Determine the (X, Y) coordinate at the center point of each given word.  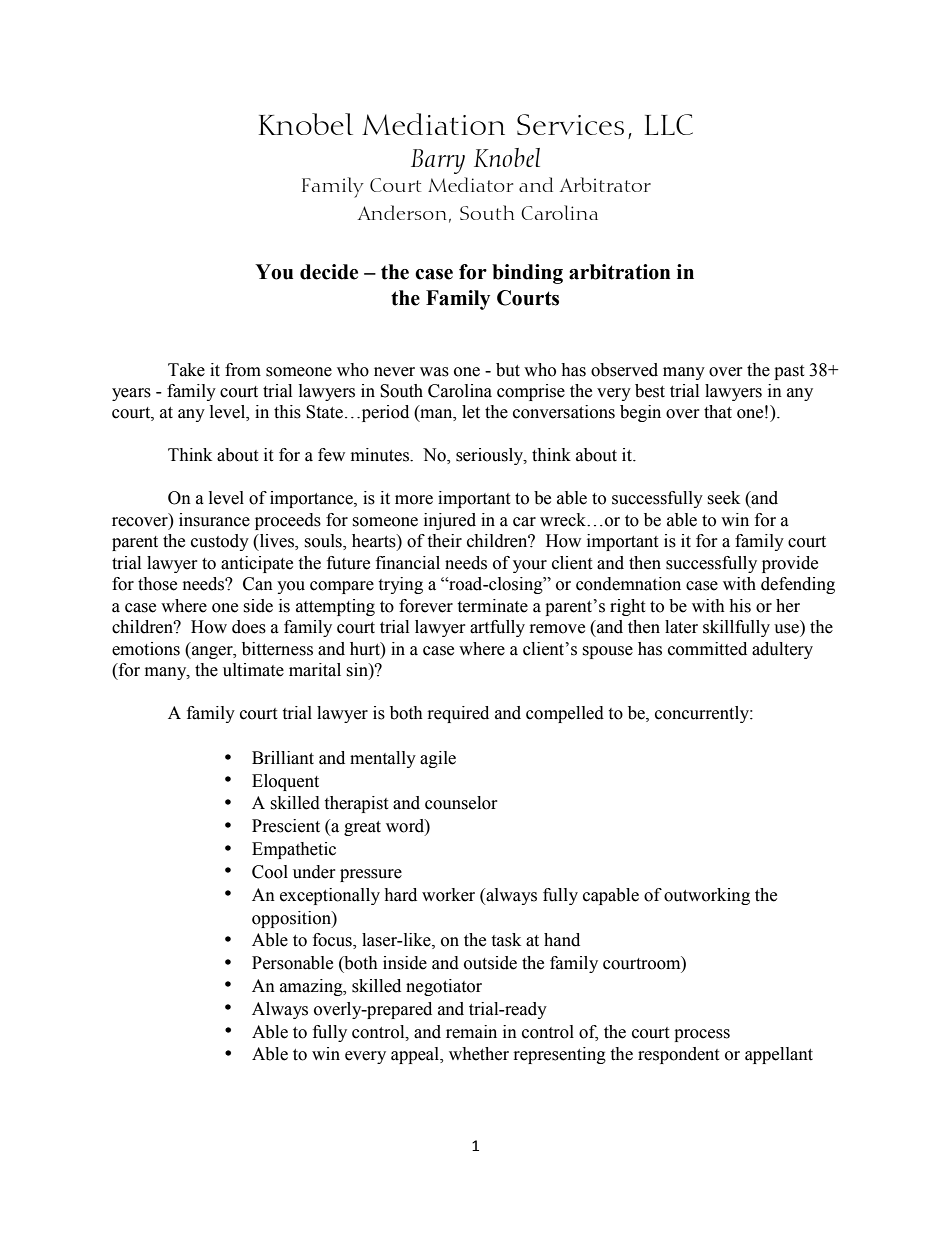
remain (471, 1032)
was (434, 372)
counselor (461, 803)
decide (329, 272)
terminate (492, 606)
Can (258, 584)
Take (186, 370)
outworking (707, 896)
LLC (669, 124)
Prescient (286, 826)
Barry (438, 161)
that (718, 412)
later (681, 627)
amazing (312, 987)
